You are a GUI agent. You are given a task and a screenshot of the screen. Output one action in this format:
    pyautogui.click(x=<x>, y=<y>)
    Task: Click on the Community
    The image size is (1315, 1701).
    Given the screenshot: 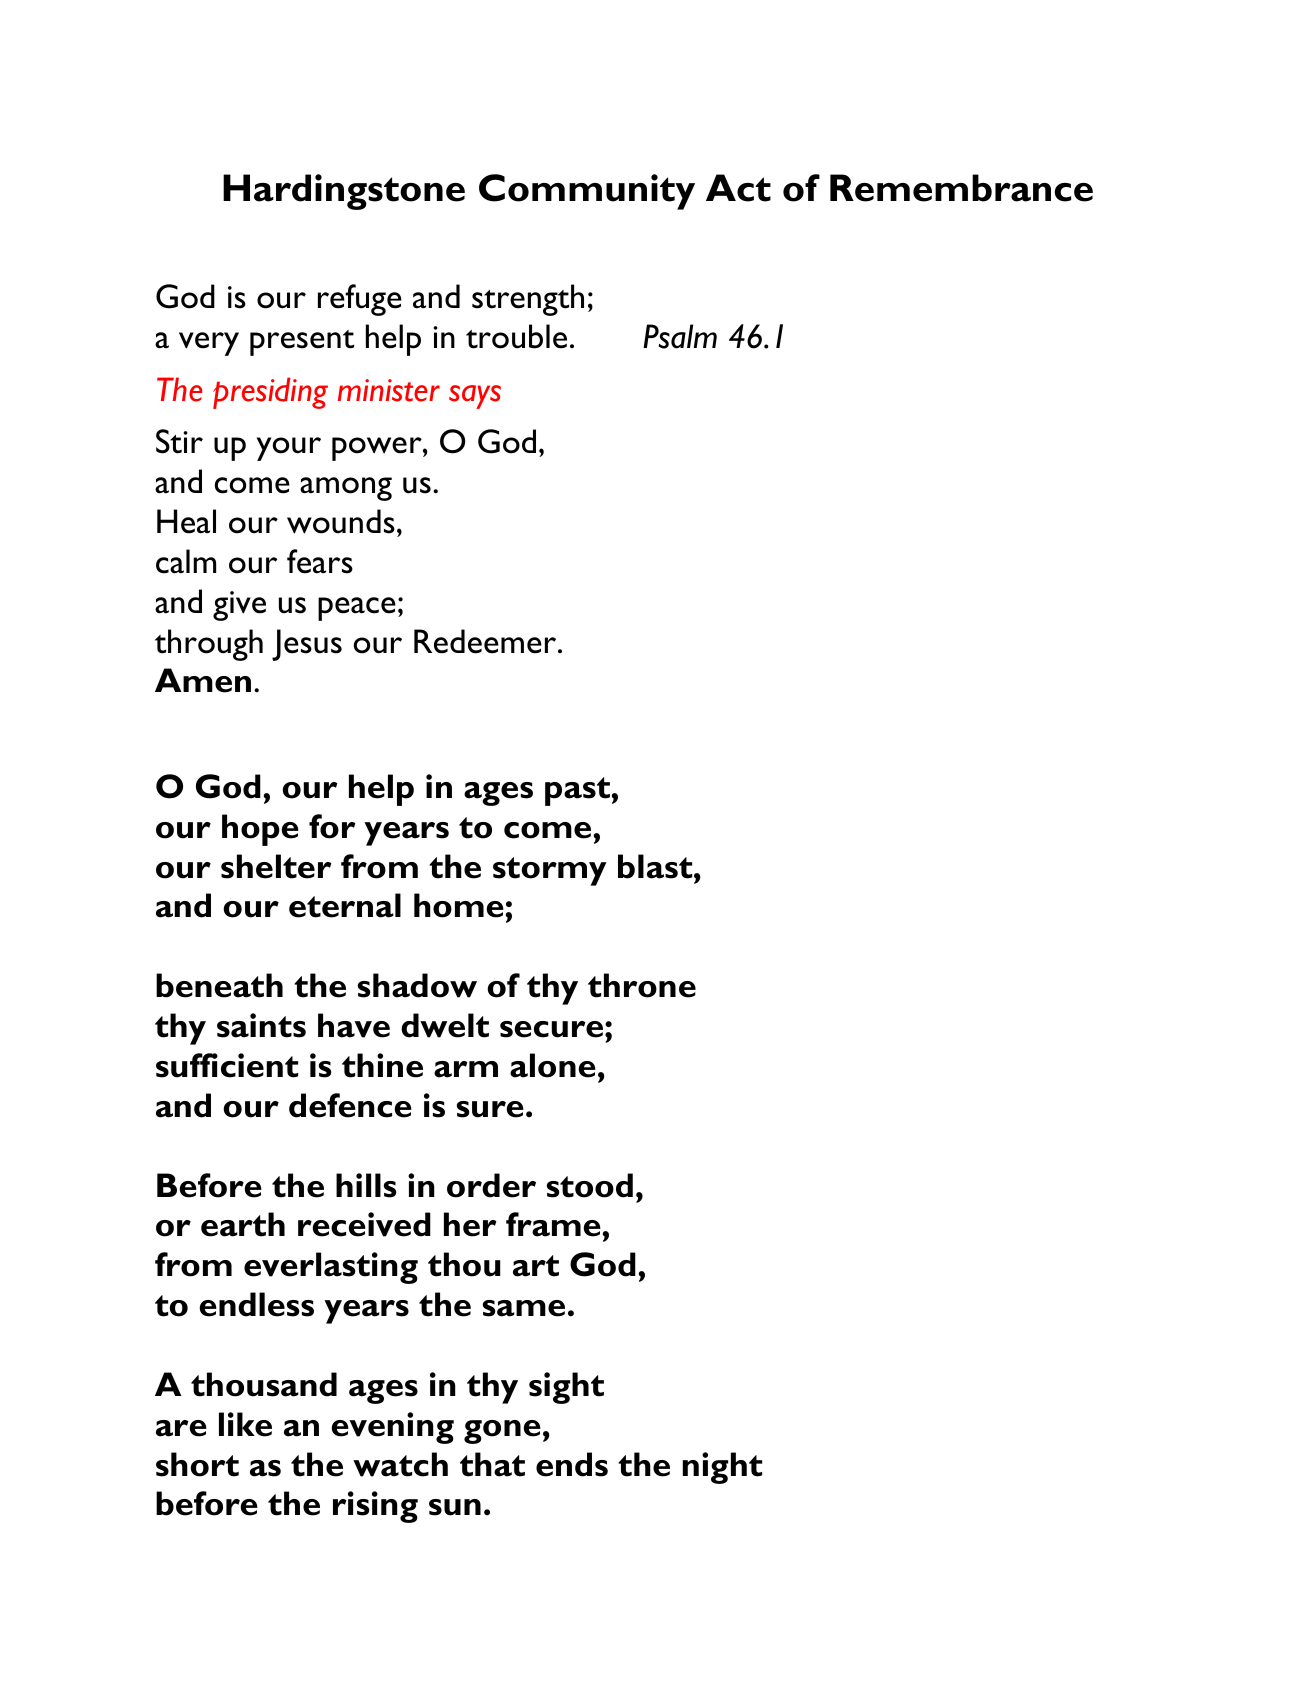 What is the action you would take?
    pyautogui.click(x=587, y=192)
